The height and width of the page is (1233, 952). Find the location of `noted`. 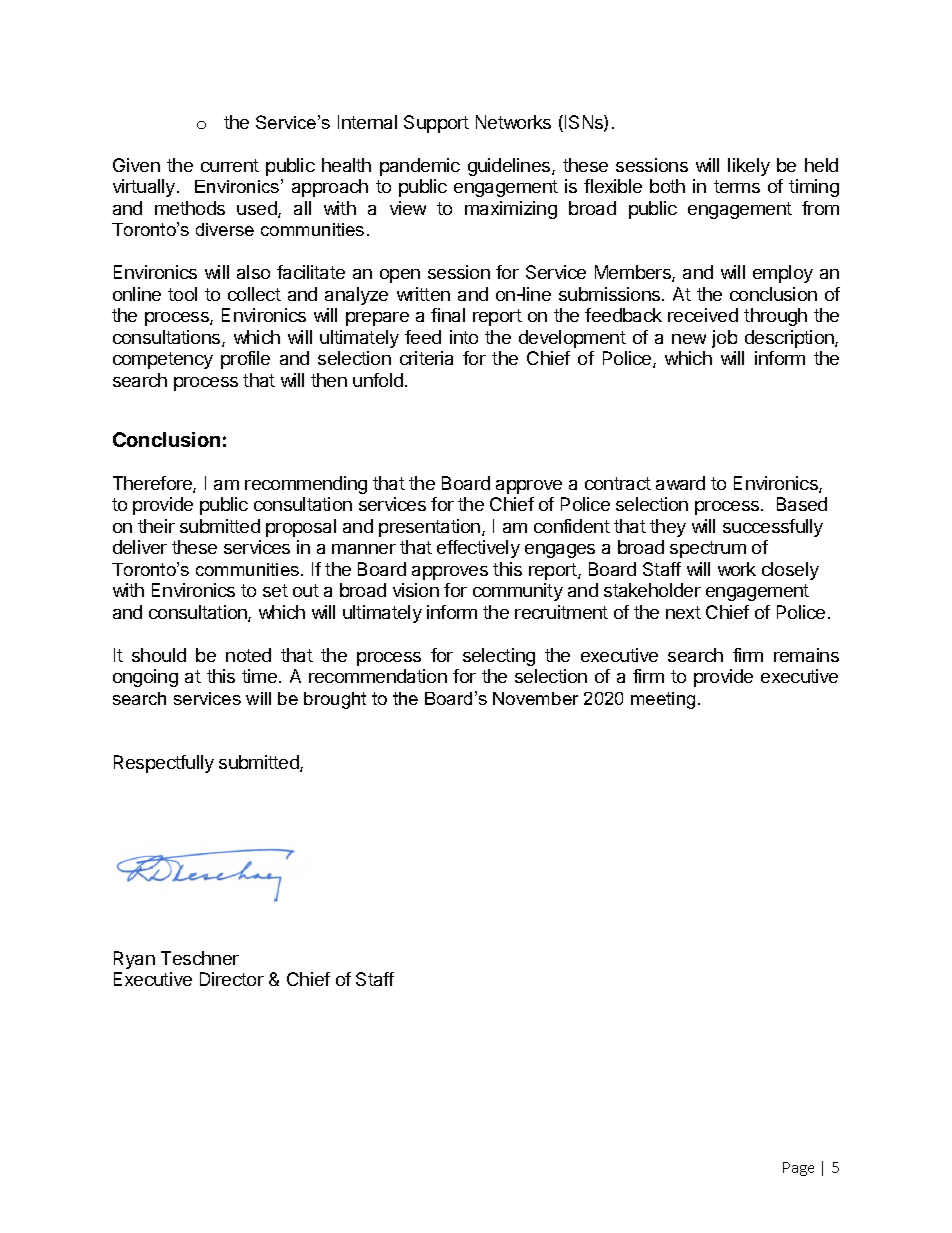

noted is located at coordinates (248, 655).
